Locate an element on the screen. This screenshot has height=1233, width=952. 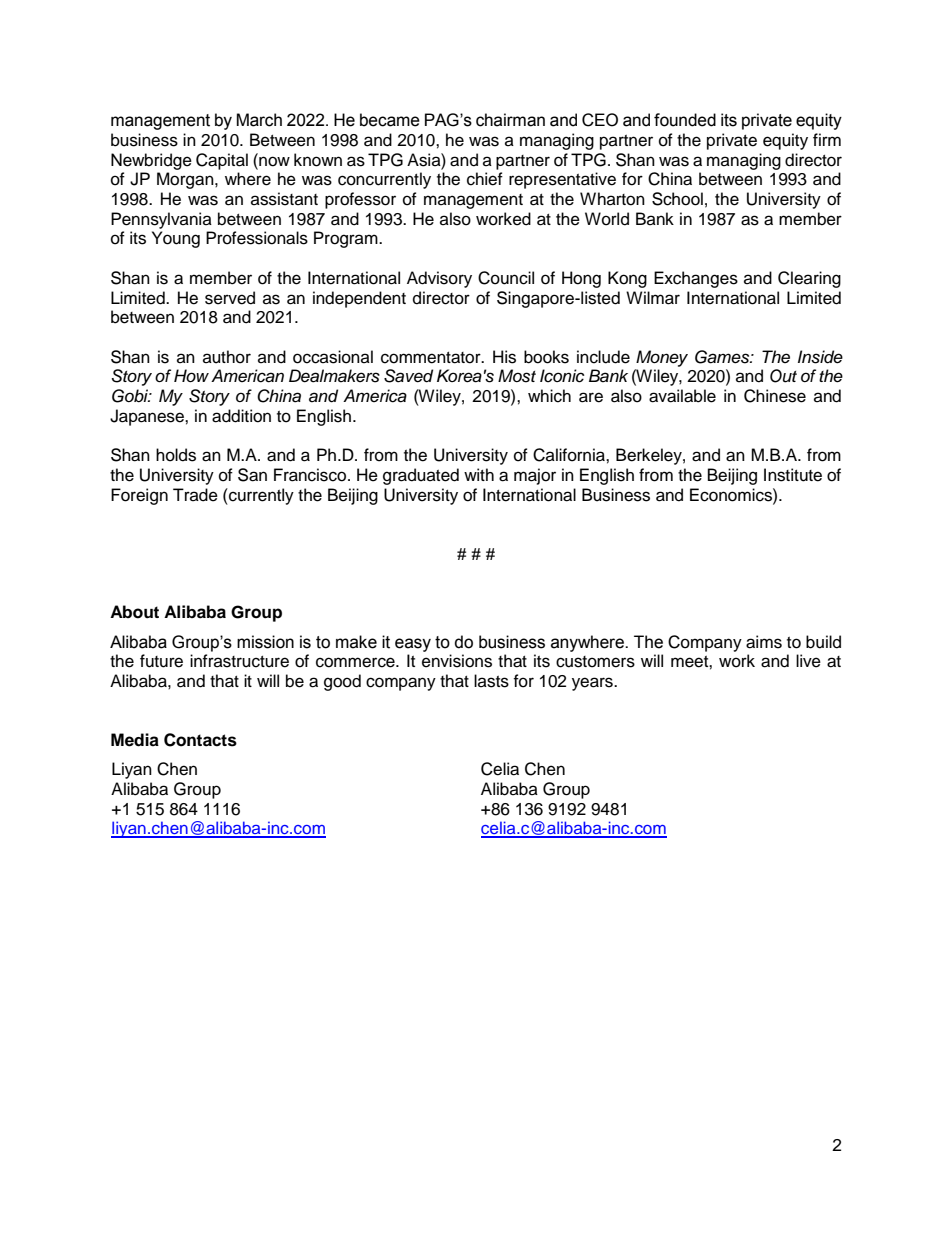
chairman is located at coordinates (510, 120).
